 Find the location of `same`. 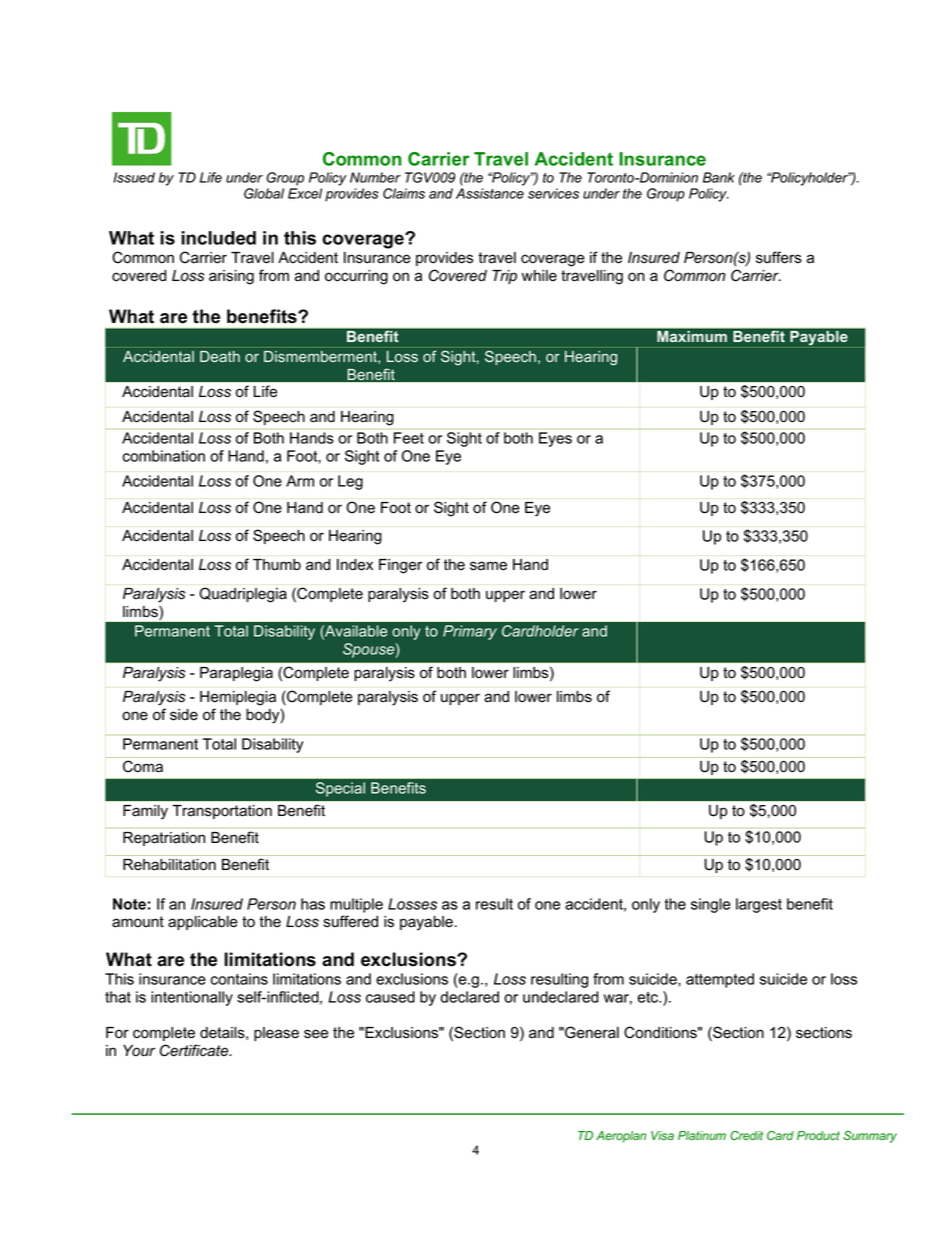

same is located at coordinates (488, 566).
